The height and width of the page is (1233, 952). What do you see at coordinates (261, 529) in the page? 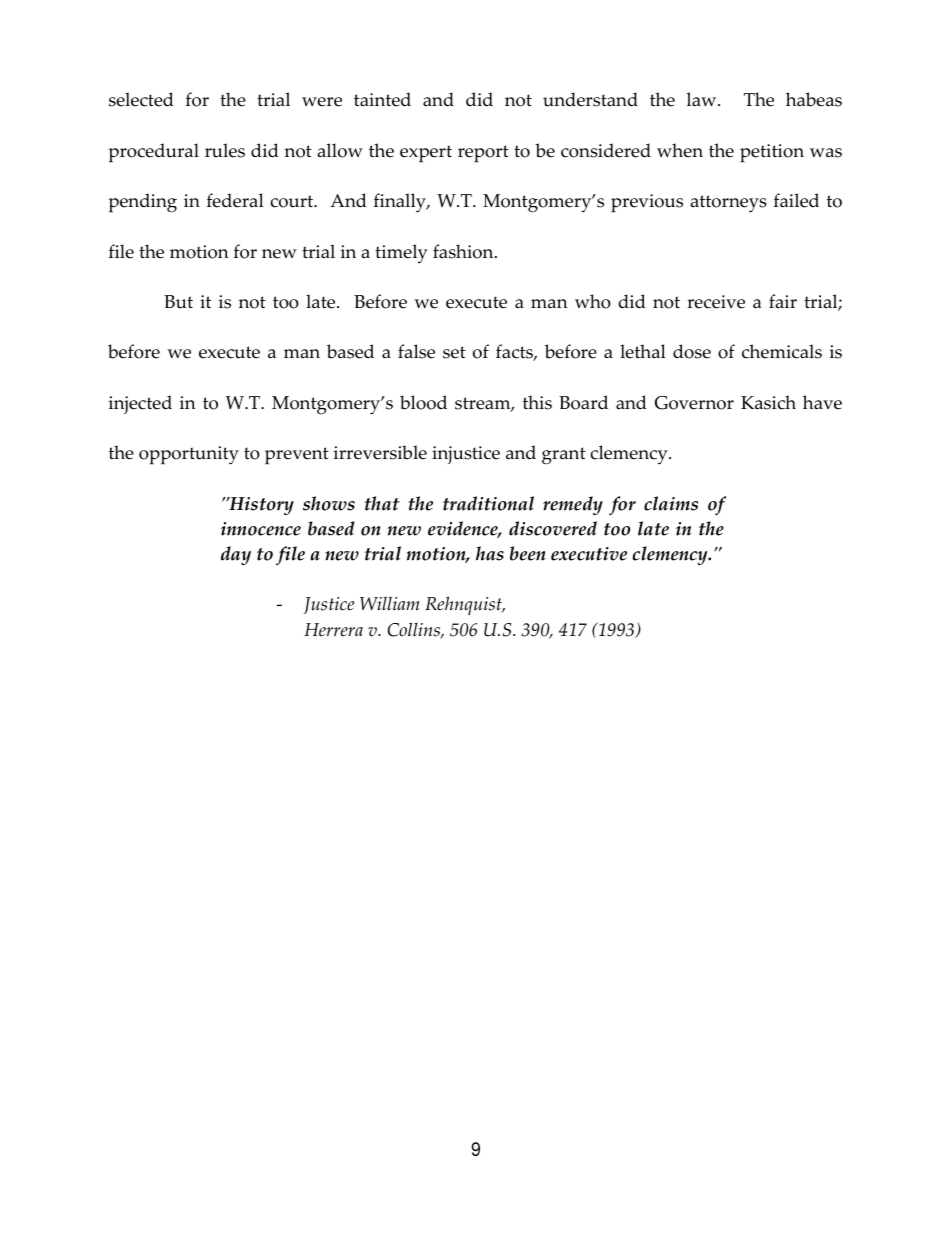
I see `innocence` at bounding box center [261, 529].
